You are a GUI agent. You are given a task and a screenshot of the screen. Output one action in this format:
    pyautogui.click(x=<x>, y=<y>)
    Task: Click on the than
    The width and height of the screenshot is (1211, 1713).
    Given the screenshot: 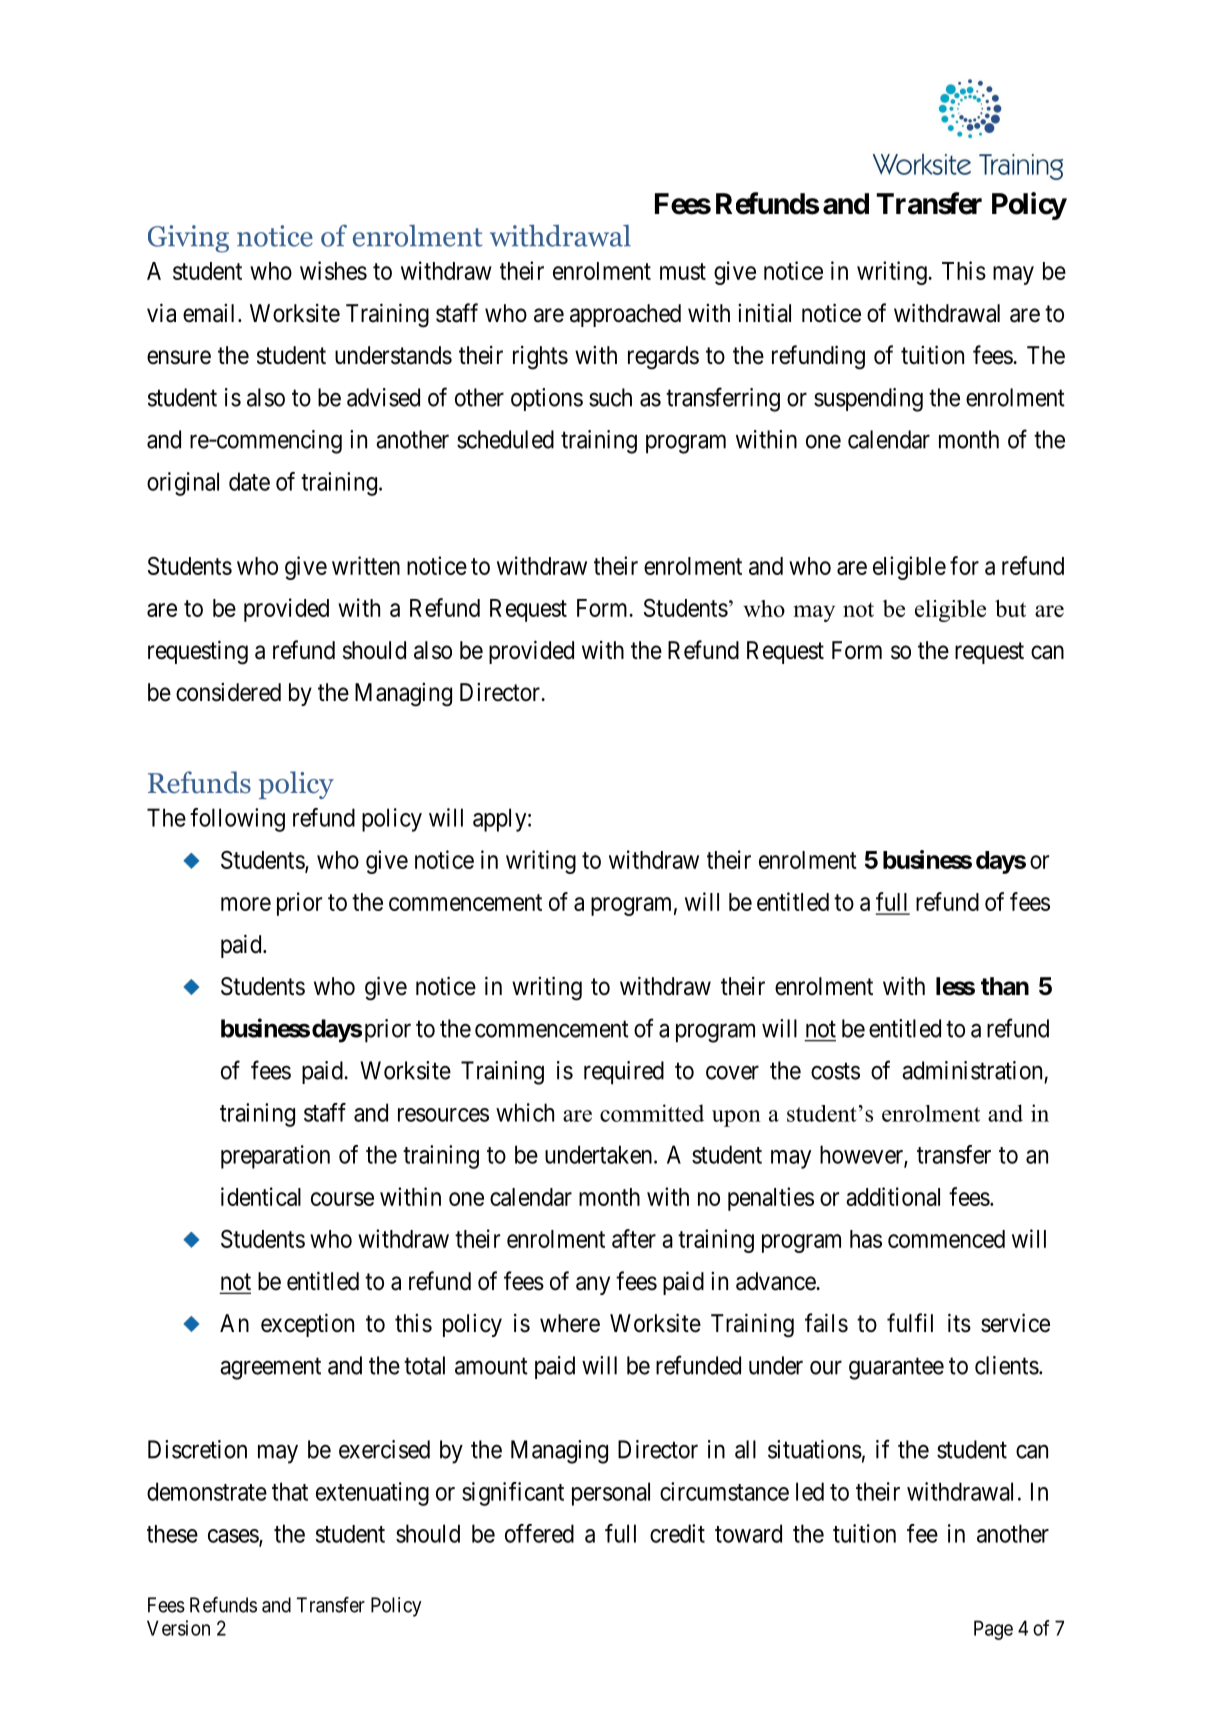 What is the action you would take?
    pyautogui.click(x=1005, y=986)
